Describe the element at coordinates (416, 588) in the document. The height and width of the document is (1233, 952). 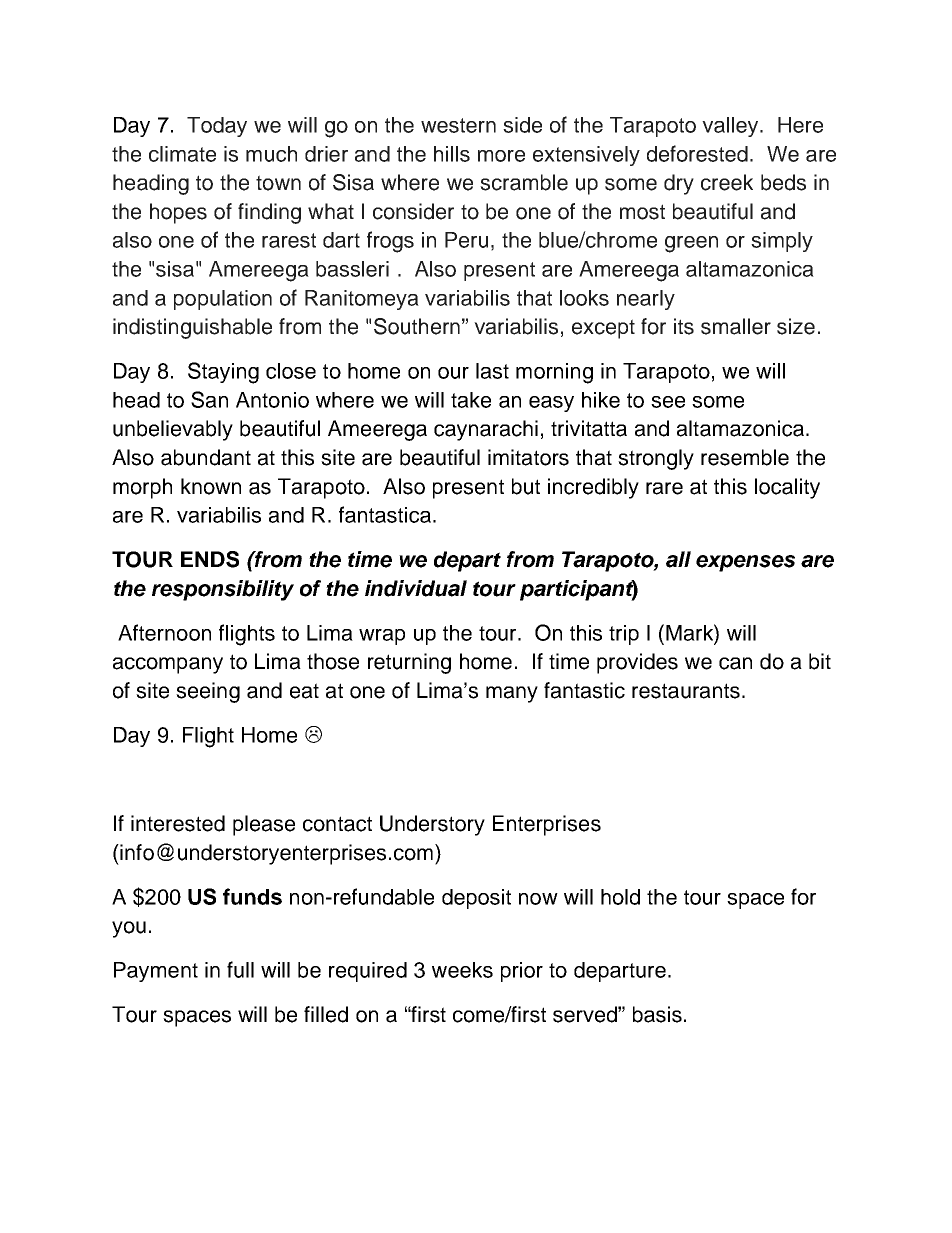
I see `individual` at that location.
